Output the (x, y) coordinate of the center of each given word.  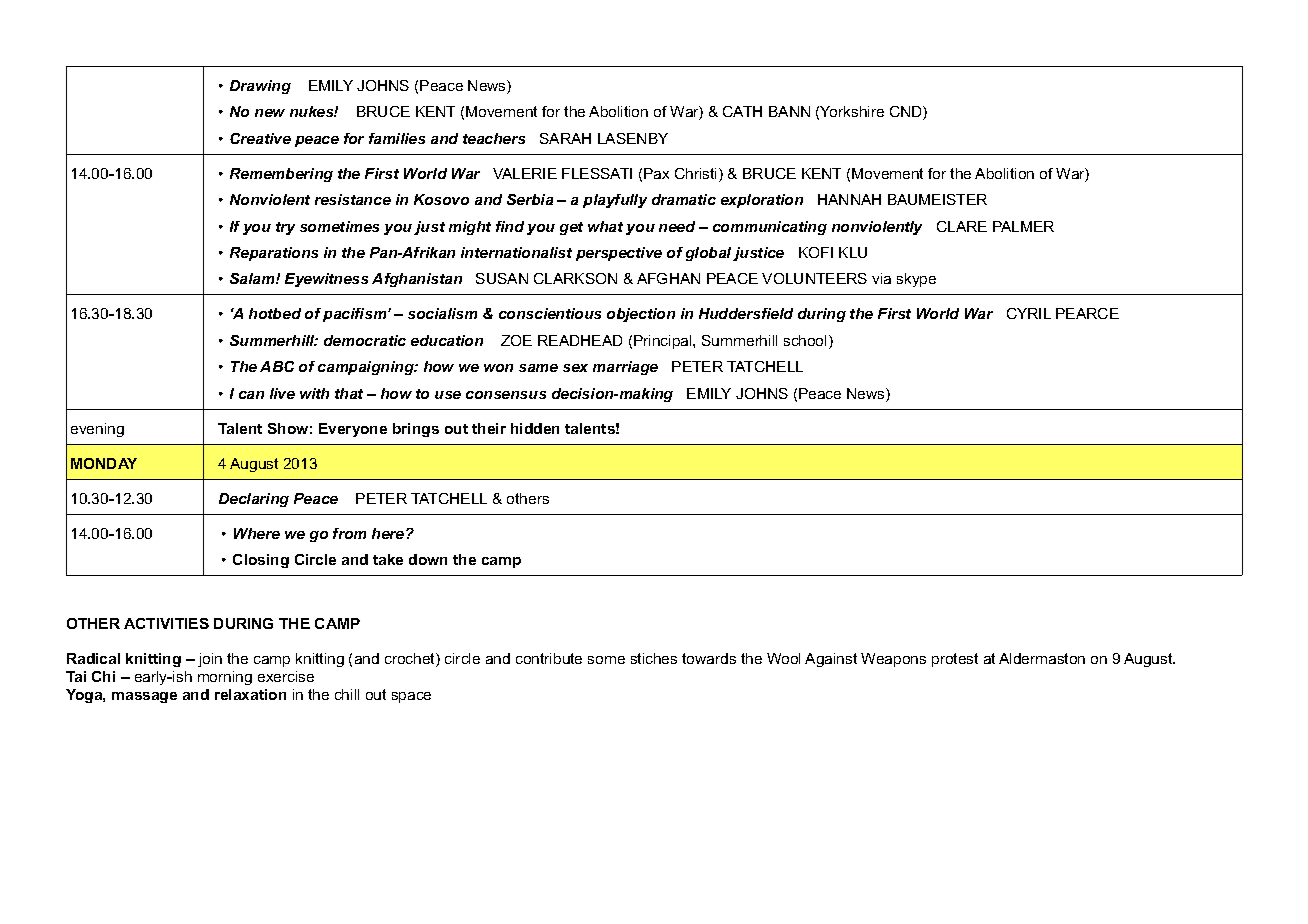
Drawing (260, 87)
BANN (789, 111)
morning (225, 678)
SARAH (565, 138)
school (807, 342)
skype (916, 280)
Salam (253, 278)
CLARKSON (575, 278)
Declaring (254, 500)
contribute (549, 658)
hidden (535, 428)
